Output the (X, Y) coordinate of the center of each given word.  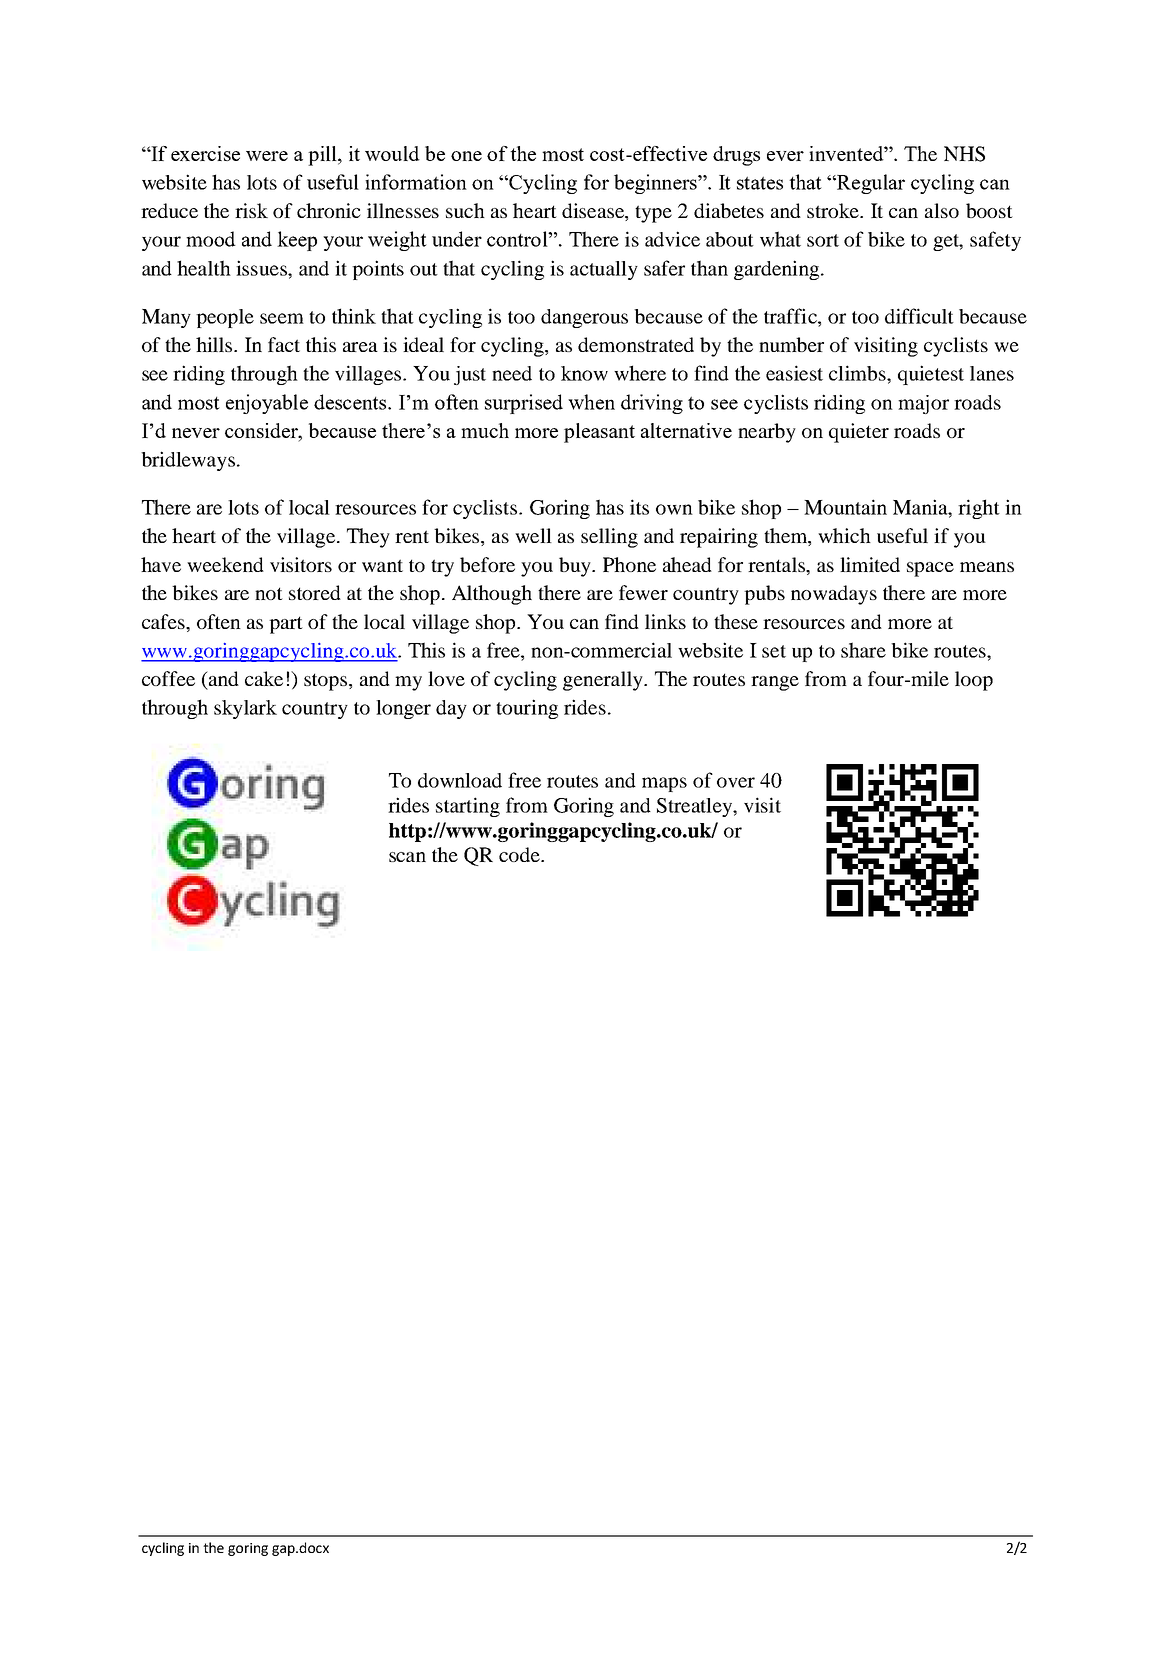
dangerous (584, 318)
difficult (919, 316)
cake (264, 678)
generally (604, 681)
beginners (656, 184)
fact (284, 344)
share (863, 650)
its (639, 507)
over (736, 782)
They (368, 538)
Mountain (845, 507)
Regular (870, 184)
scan (407, 857)
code (520, 854)
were (267, 156)
